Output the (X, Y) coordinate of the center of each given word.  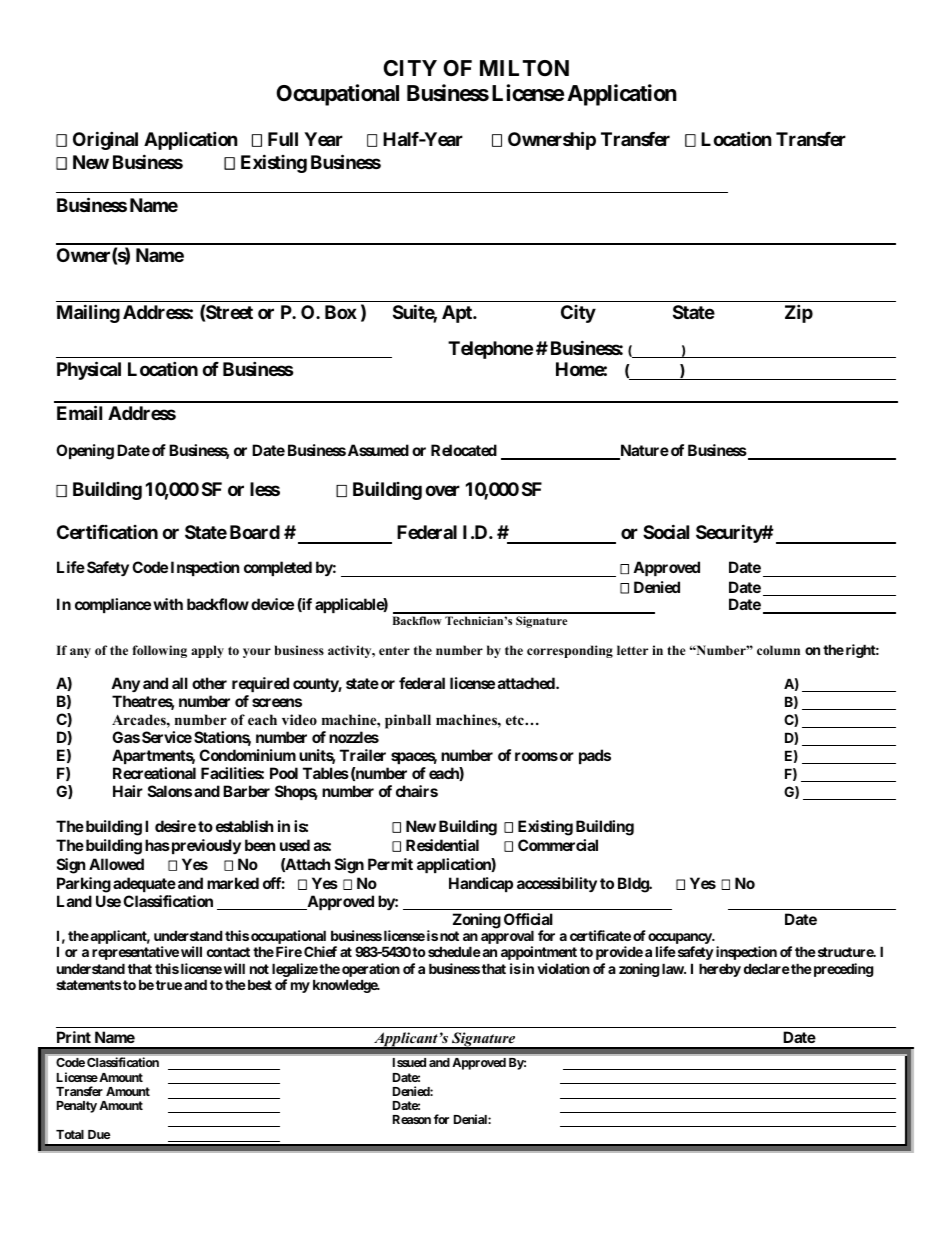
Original (105, 140)
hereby (720, 970)
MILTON (524, 68)
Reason (412, 1119)
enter (394, 650)
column (778, 650)
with (168, 604)
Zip (799, 313)
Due (99, 1134)
